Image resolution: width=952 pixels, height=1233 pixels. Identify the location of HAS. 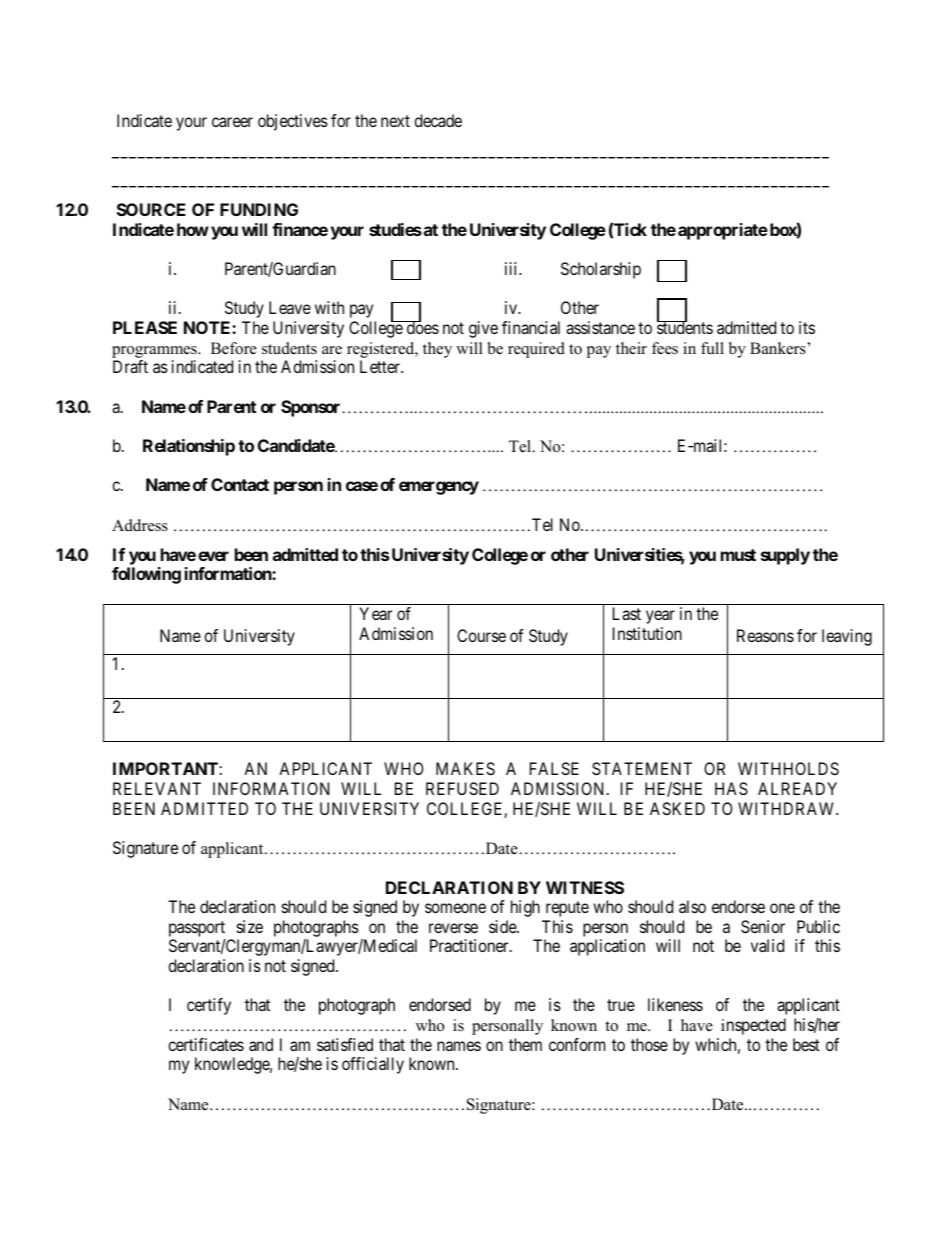
(731, 788).
